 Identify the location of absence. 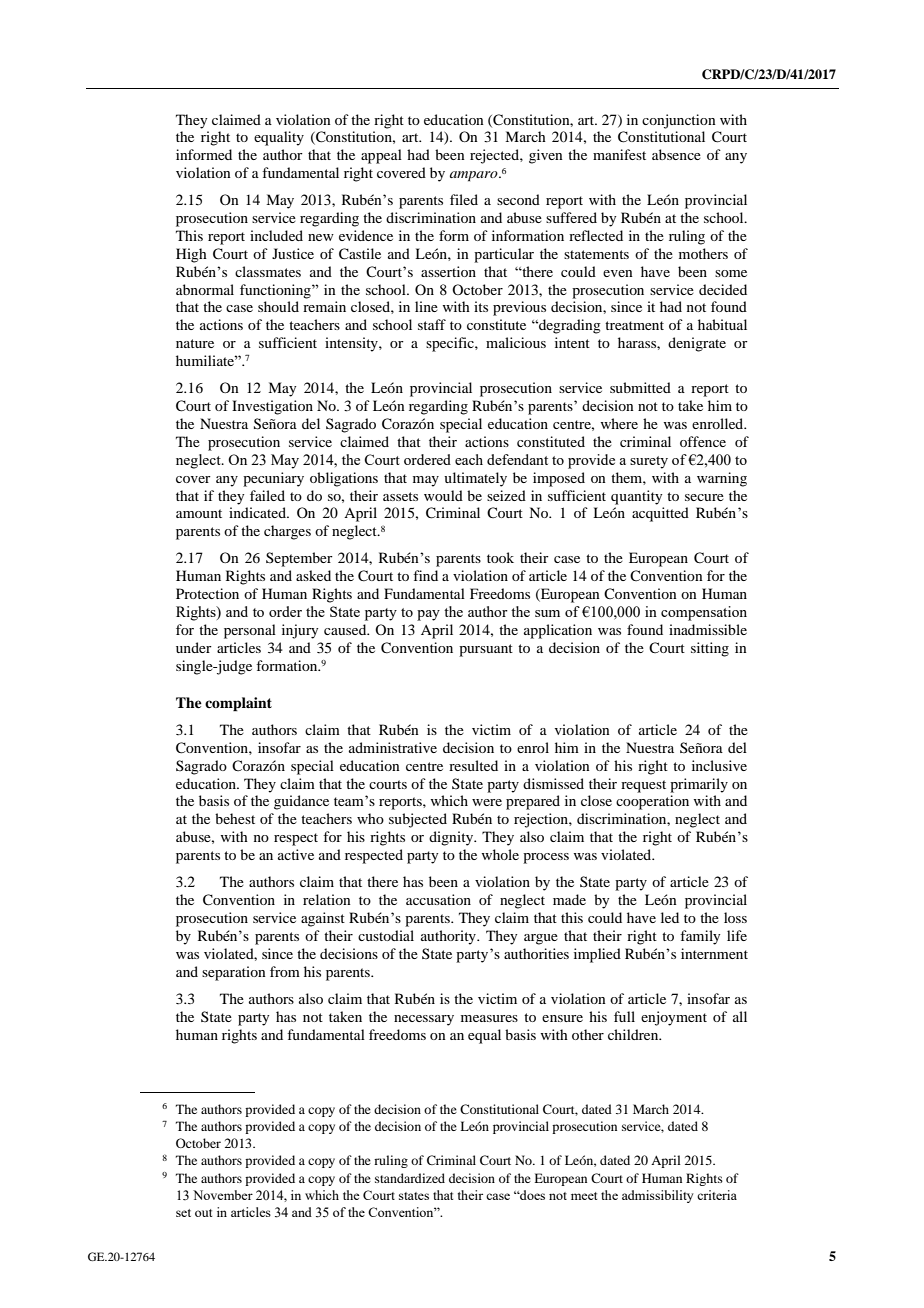
(676, 154).
